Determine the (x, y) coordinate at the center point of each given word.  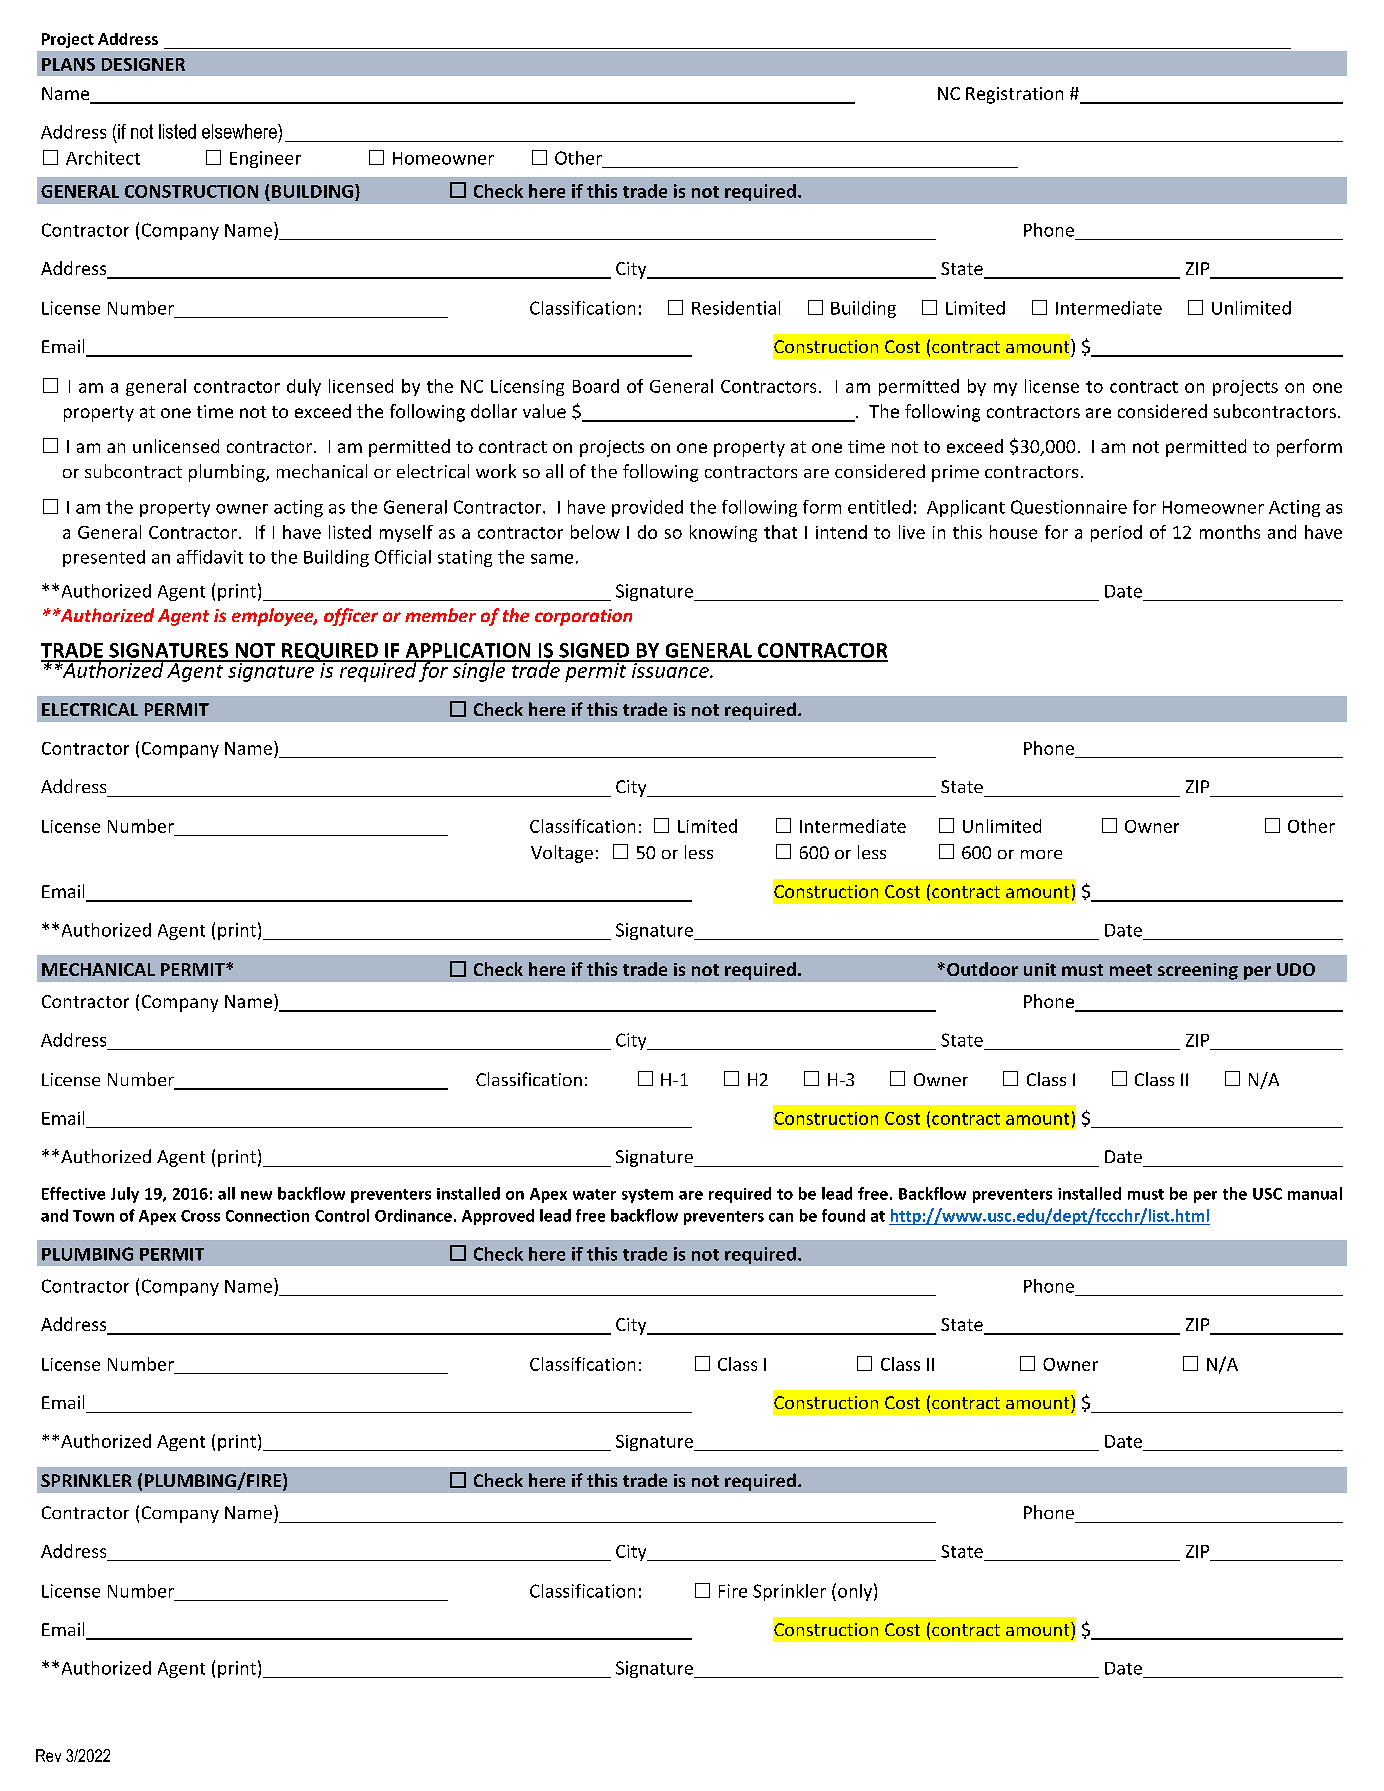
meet (1131, 970)
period (1116, 533)
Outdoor (982, 969)
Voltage (562, 854)
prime (955, 473)
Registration (1014, 95)
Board (596, 386)
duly (304, 387)
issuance (670, 669)
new (256, 1195)
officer (351, 617)
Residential (736, 308)
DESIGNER (143, 64)
